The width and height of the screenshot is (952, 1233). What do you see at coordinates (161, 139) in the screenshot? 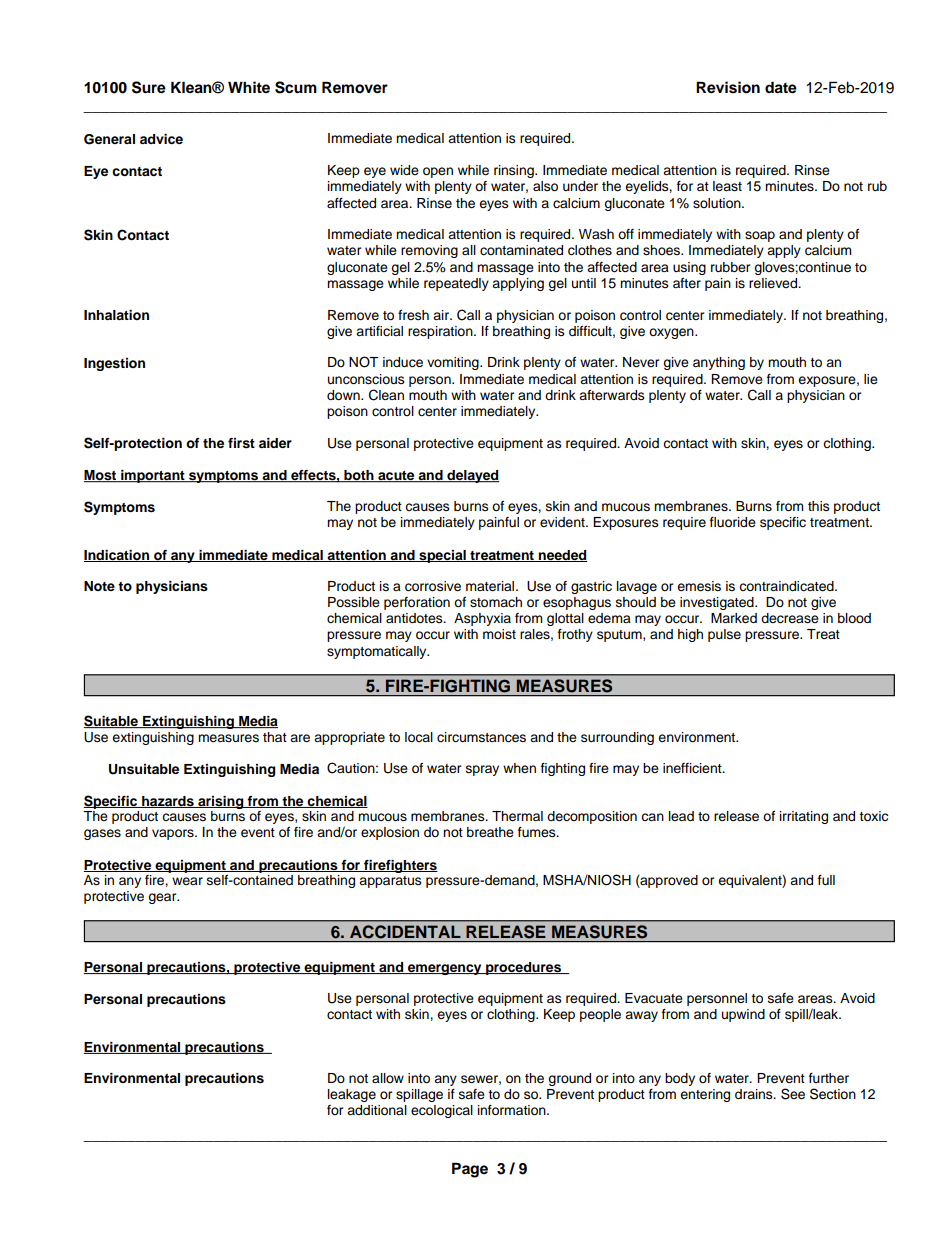
I see `advice` at bounding box center [161, 139].
